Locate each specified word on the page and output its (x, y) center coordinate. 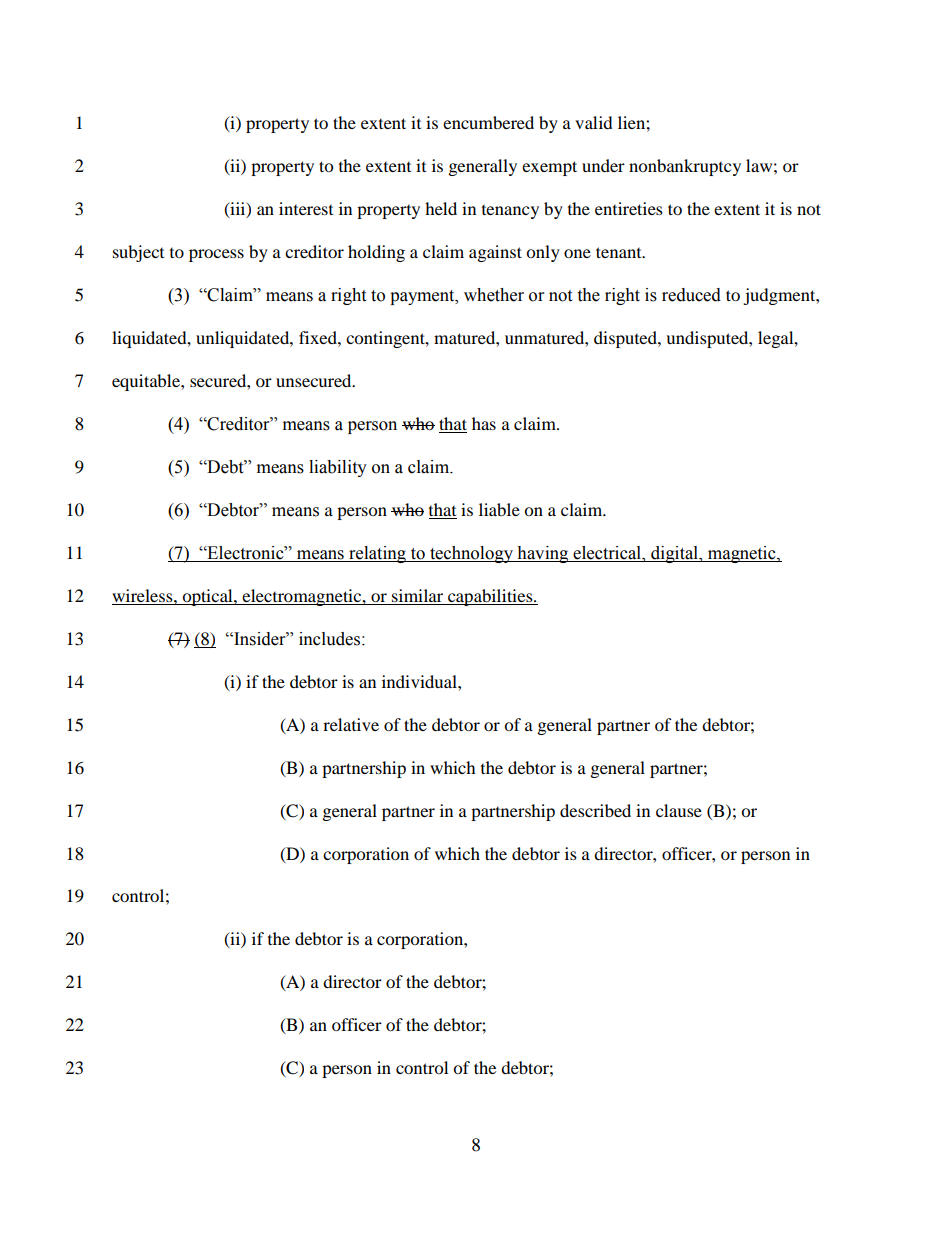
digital (675, 554)
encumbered (488, 122)
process (216, 255)
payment (423, 297)
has (484, 423)
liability (338, 468)
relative (351, 724)
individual (420, 681)
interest (306, 208)
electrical (608, 553)
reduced (691, 295)
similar (417, 595)
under (603, 165)
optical (207, 597)
